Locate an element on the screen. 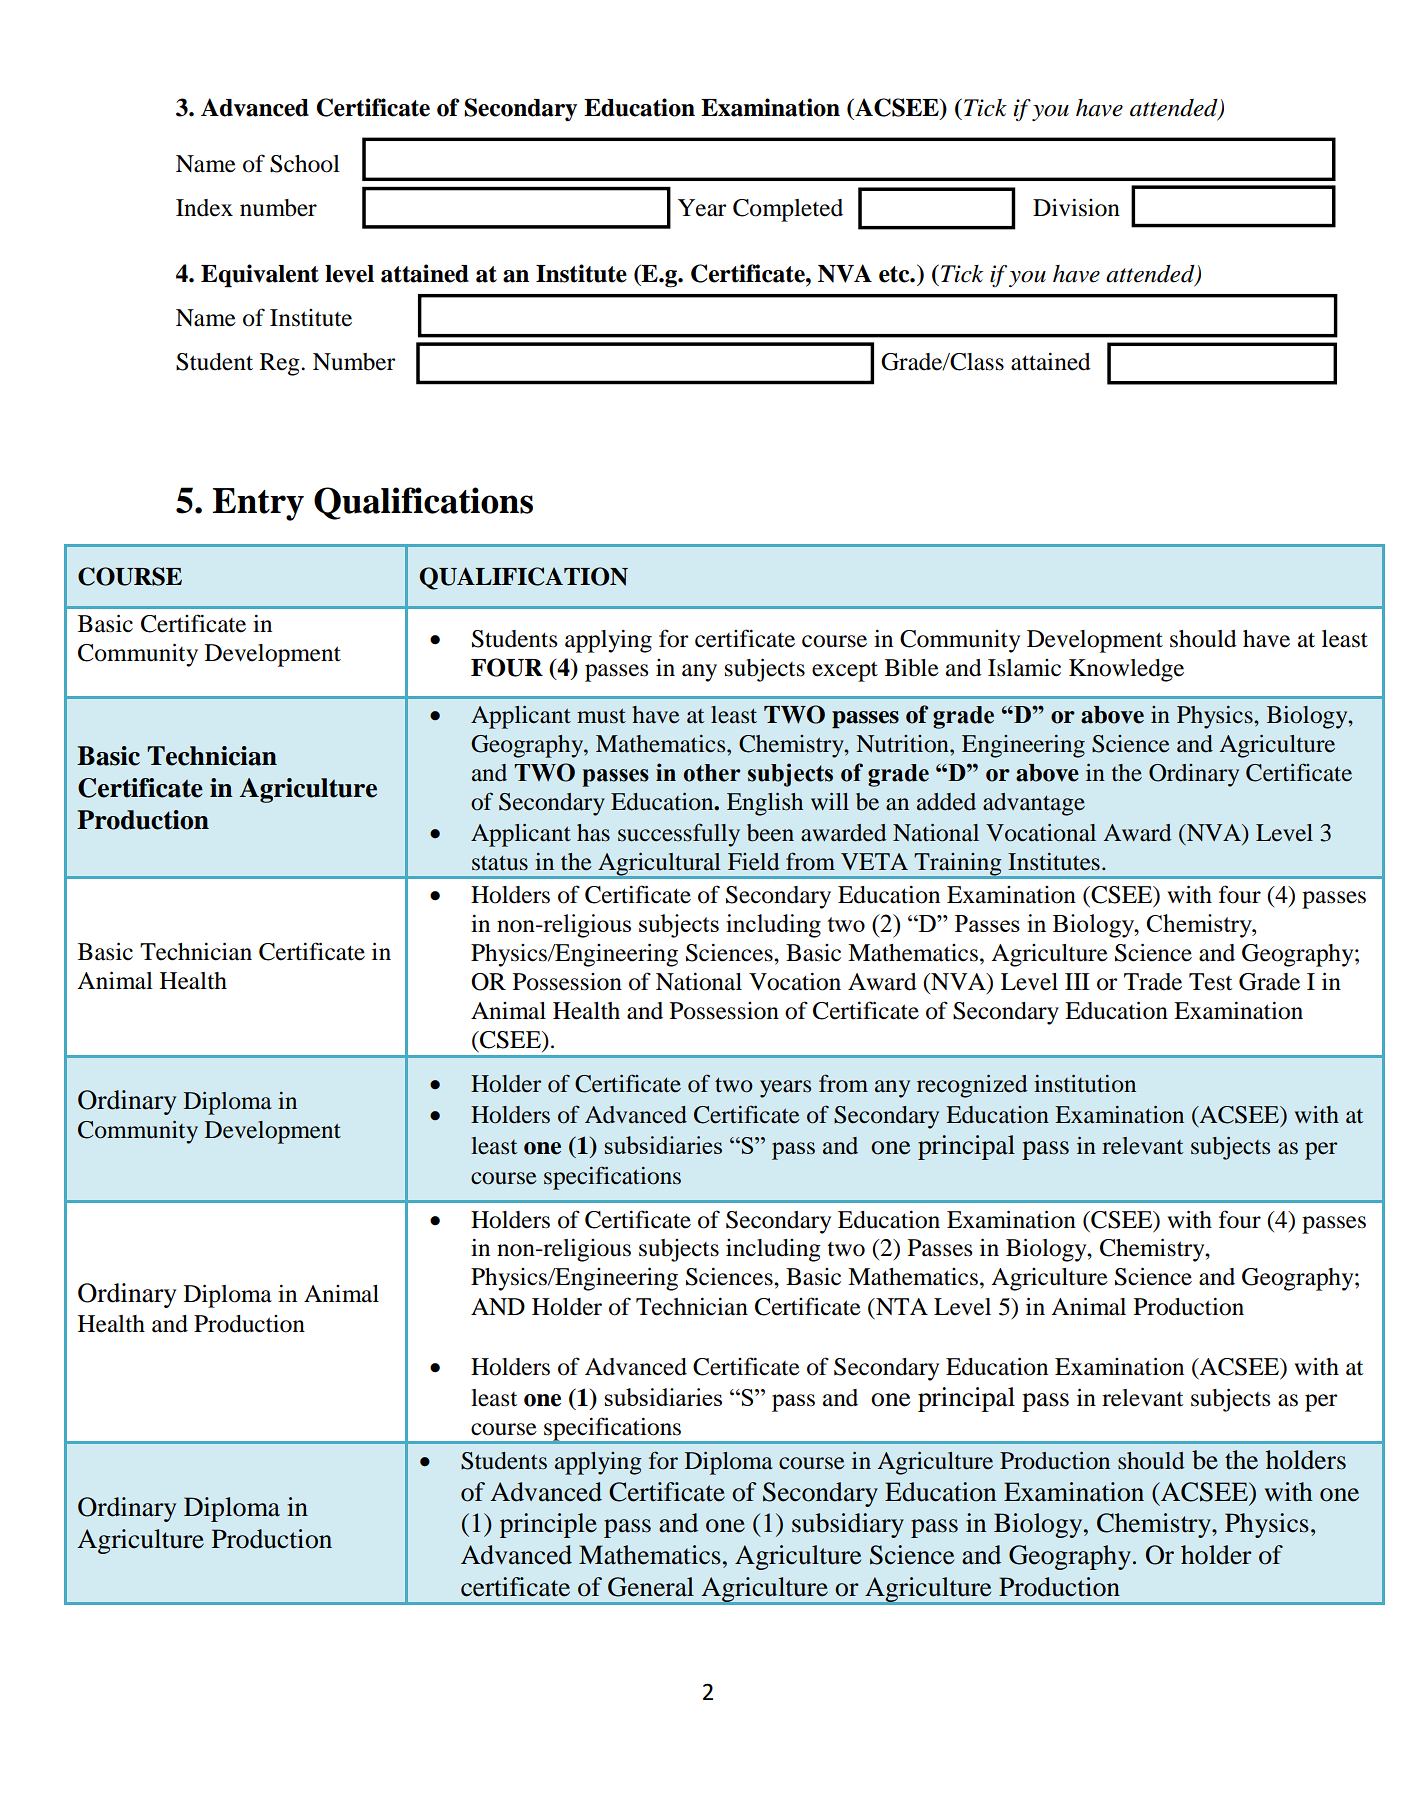 This screenshot has width=1406, height=1820. institution is located at coordinates (1085, 1084).
